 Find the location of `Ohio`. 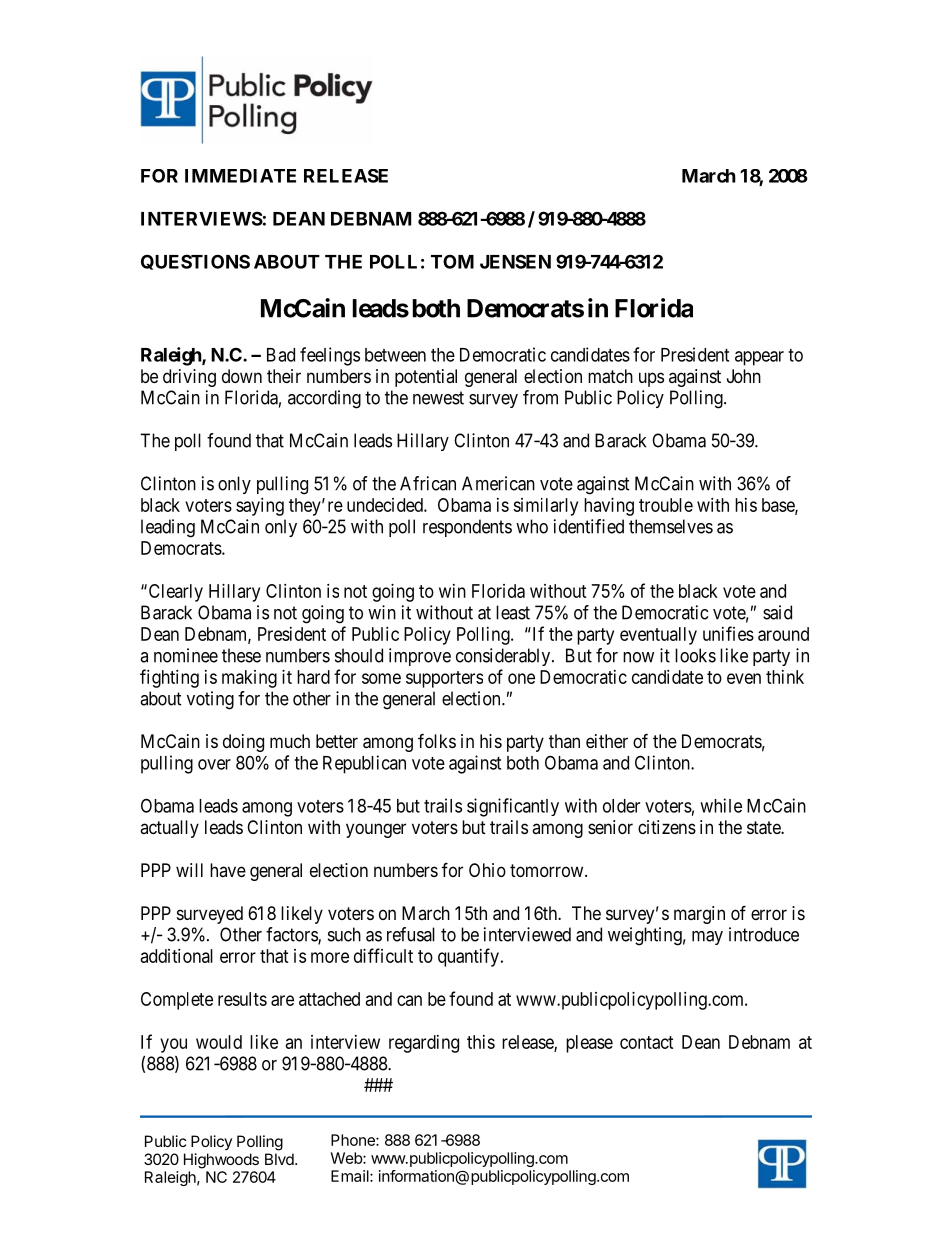

Ohio is located at coordinates (487, 870).
